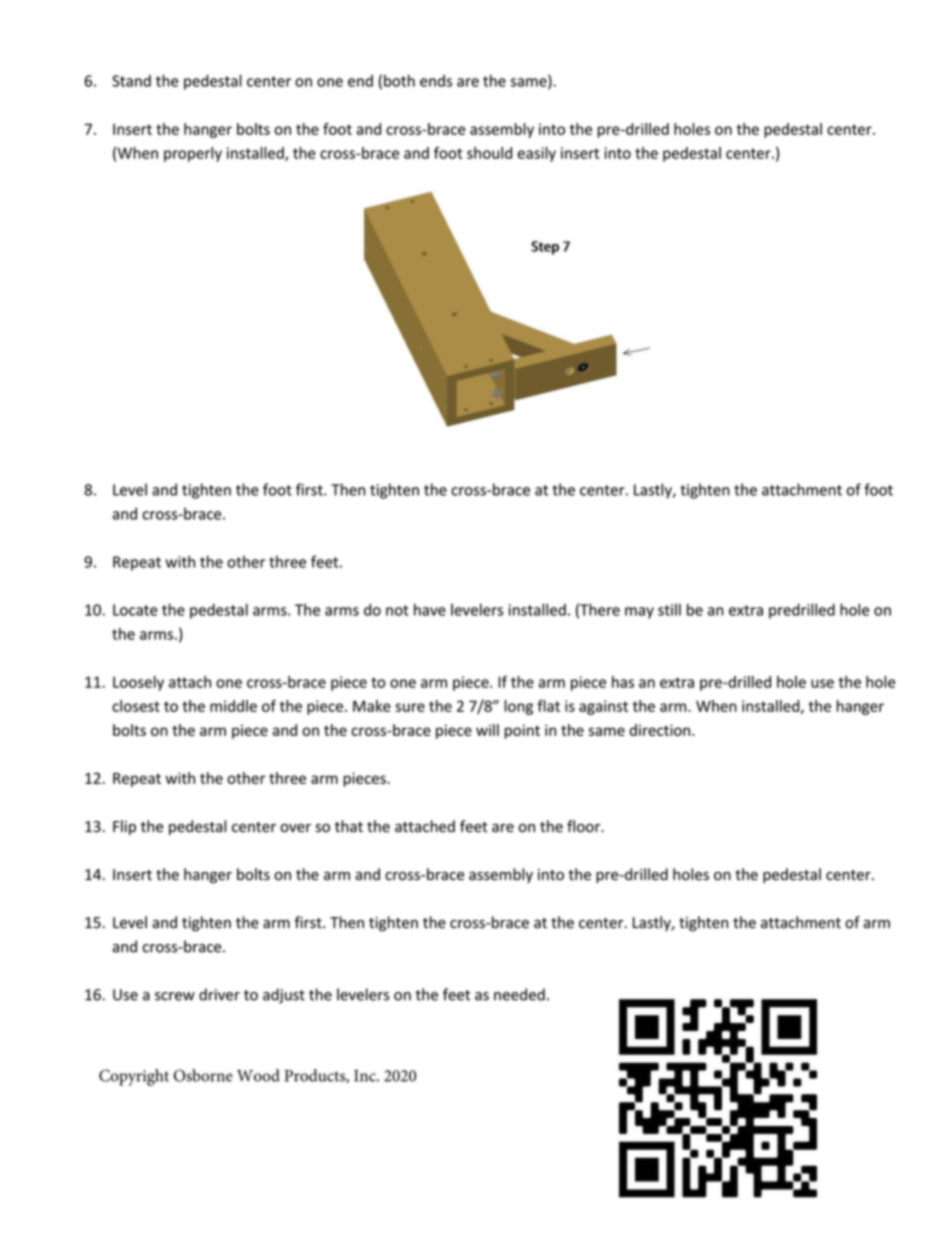  What do you see at coordinates (537, 154) in the screenshot?
I see `easily` at bounding box center [537, 154].
